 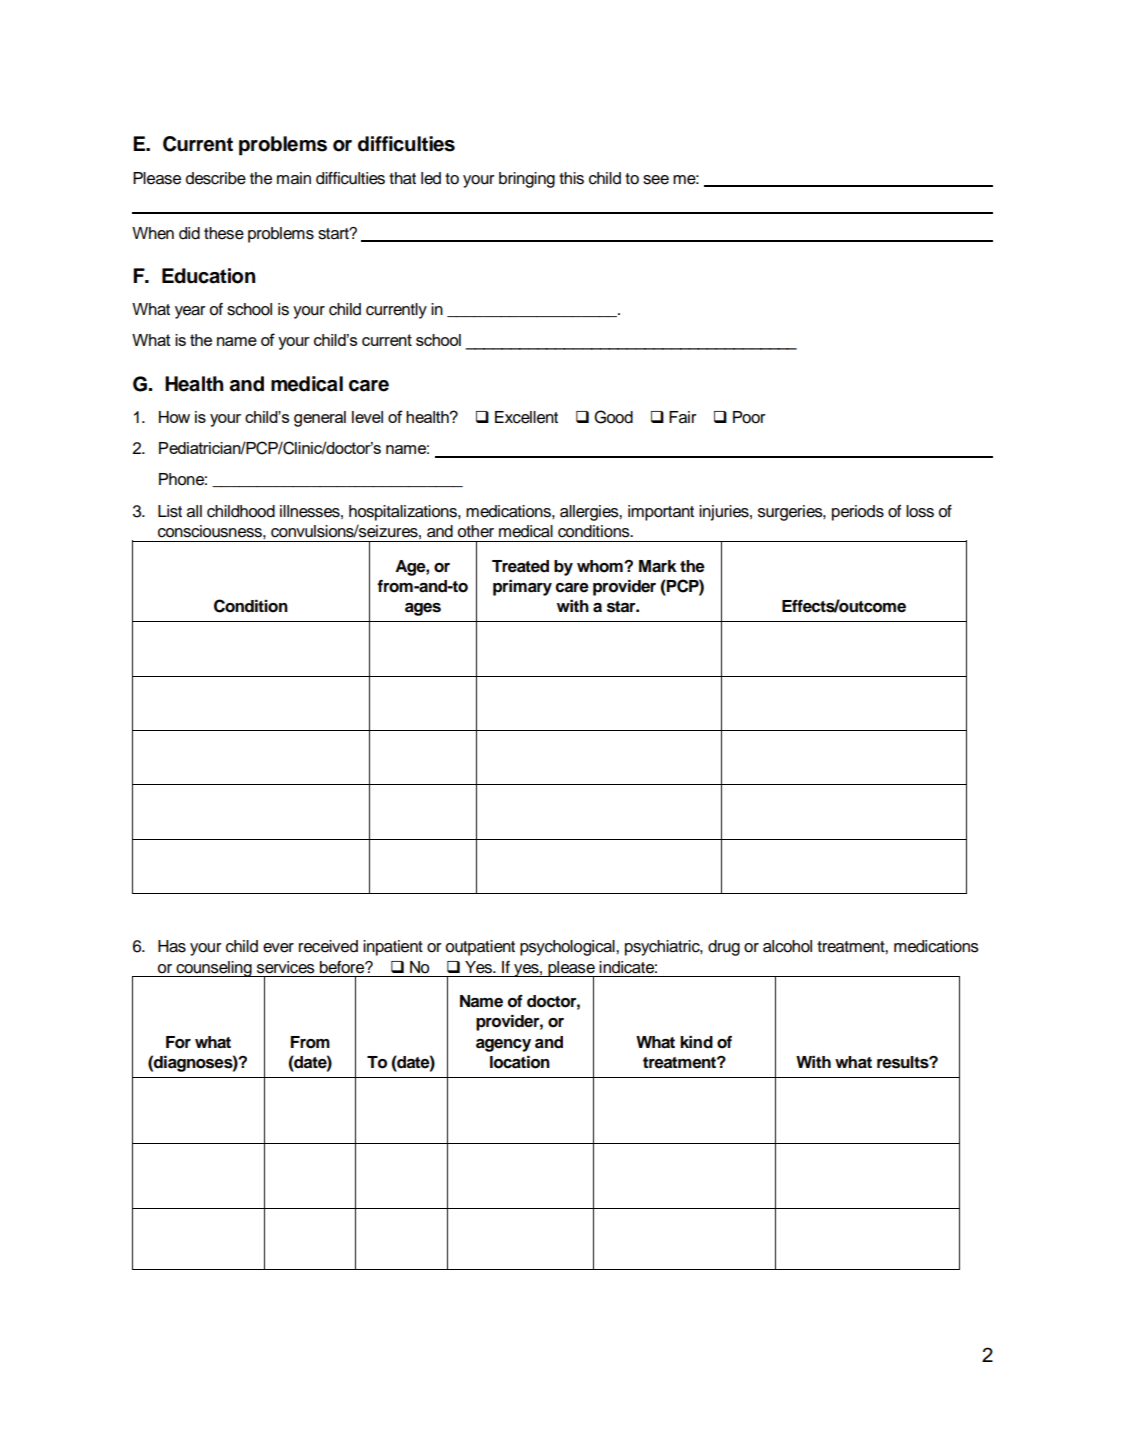 I want to click on counseling, so click(x=214, y=969).
